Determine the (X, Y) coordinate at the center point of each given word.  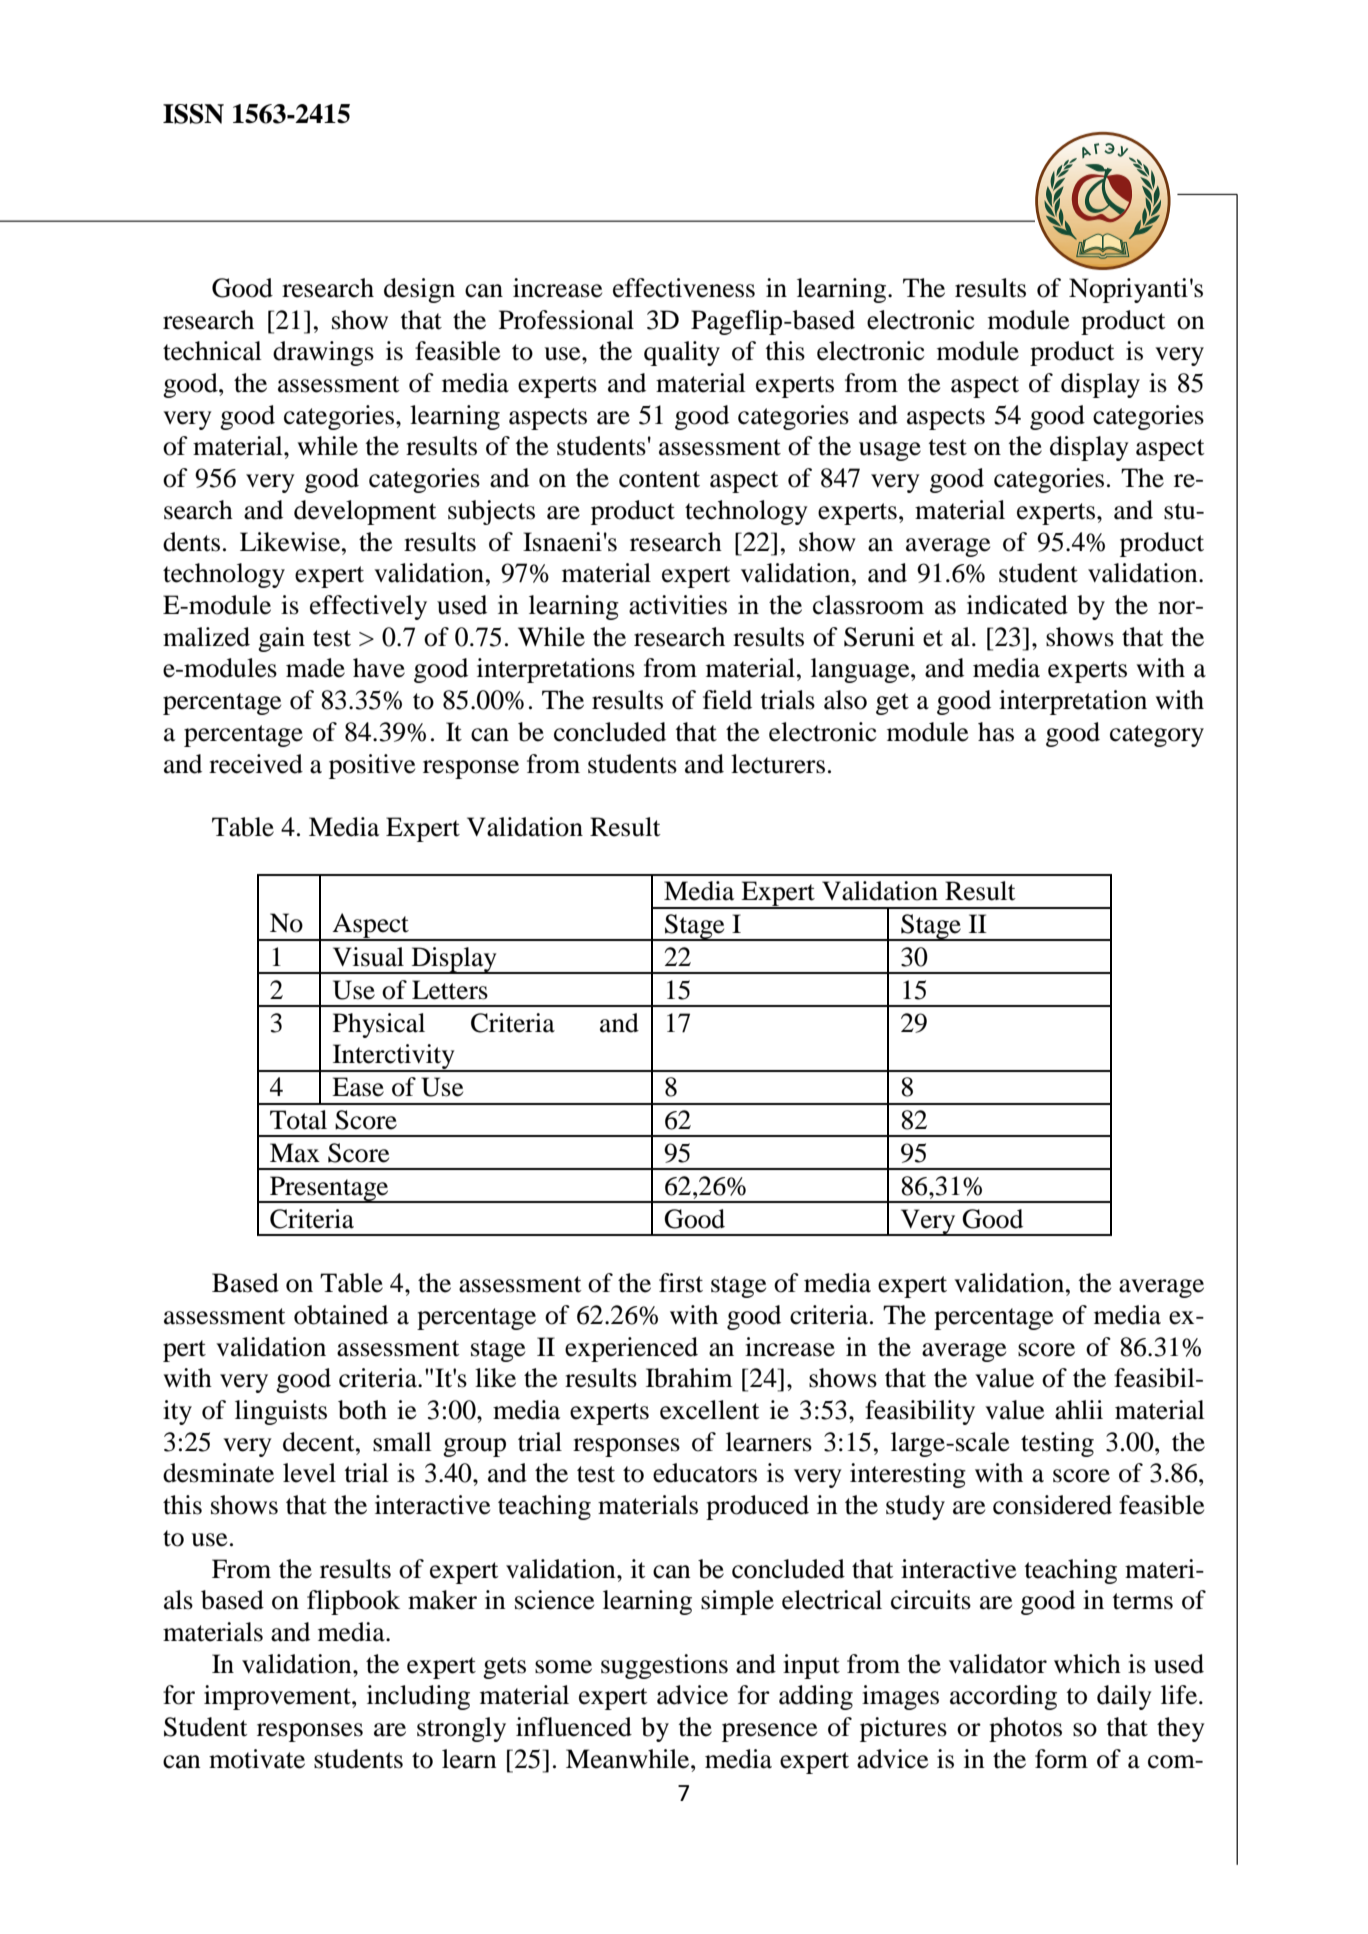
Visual (368, 957)
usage (890, 451)
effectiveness (684, 288)
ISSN (193, 114)
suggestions (664, 1666)
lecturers (778, 764)
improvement (278, 1697)
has (996, 732)
